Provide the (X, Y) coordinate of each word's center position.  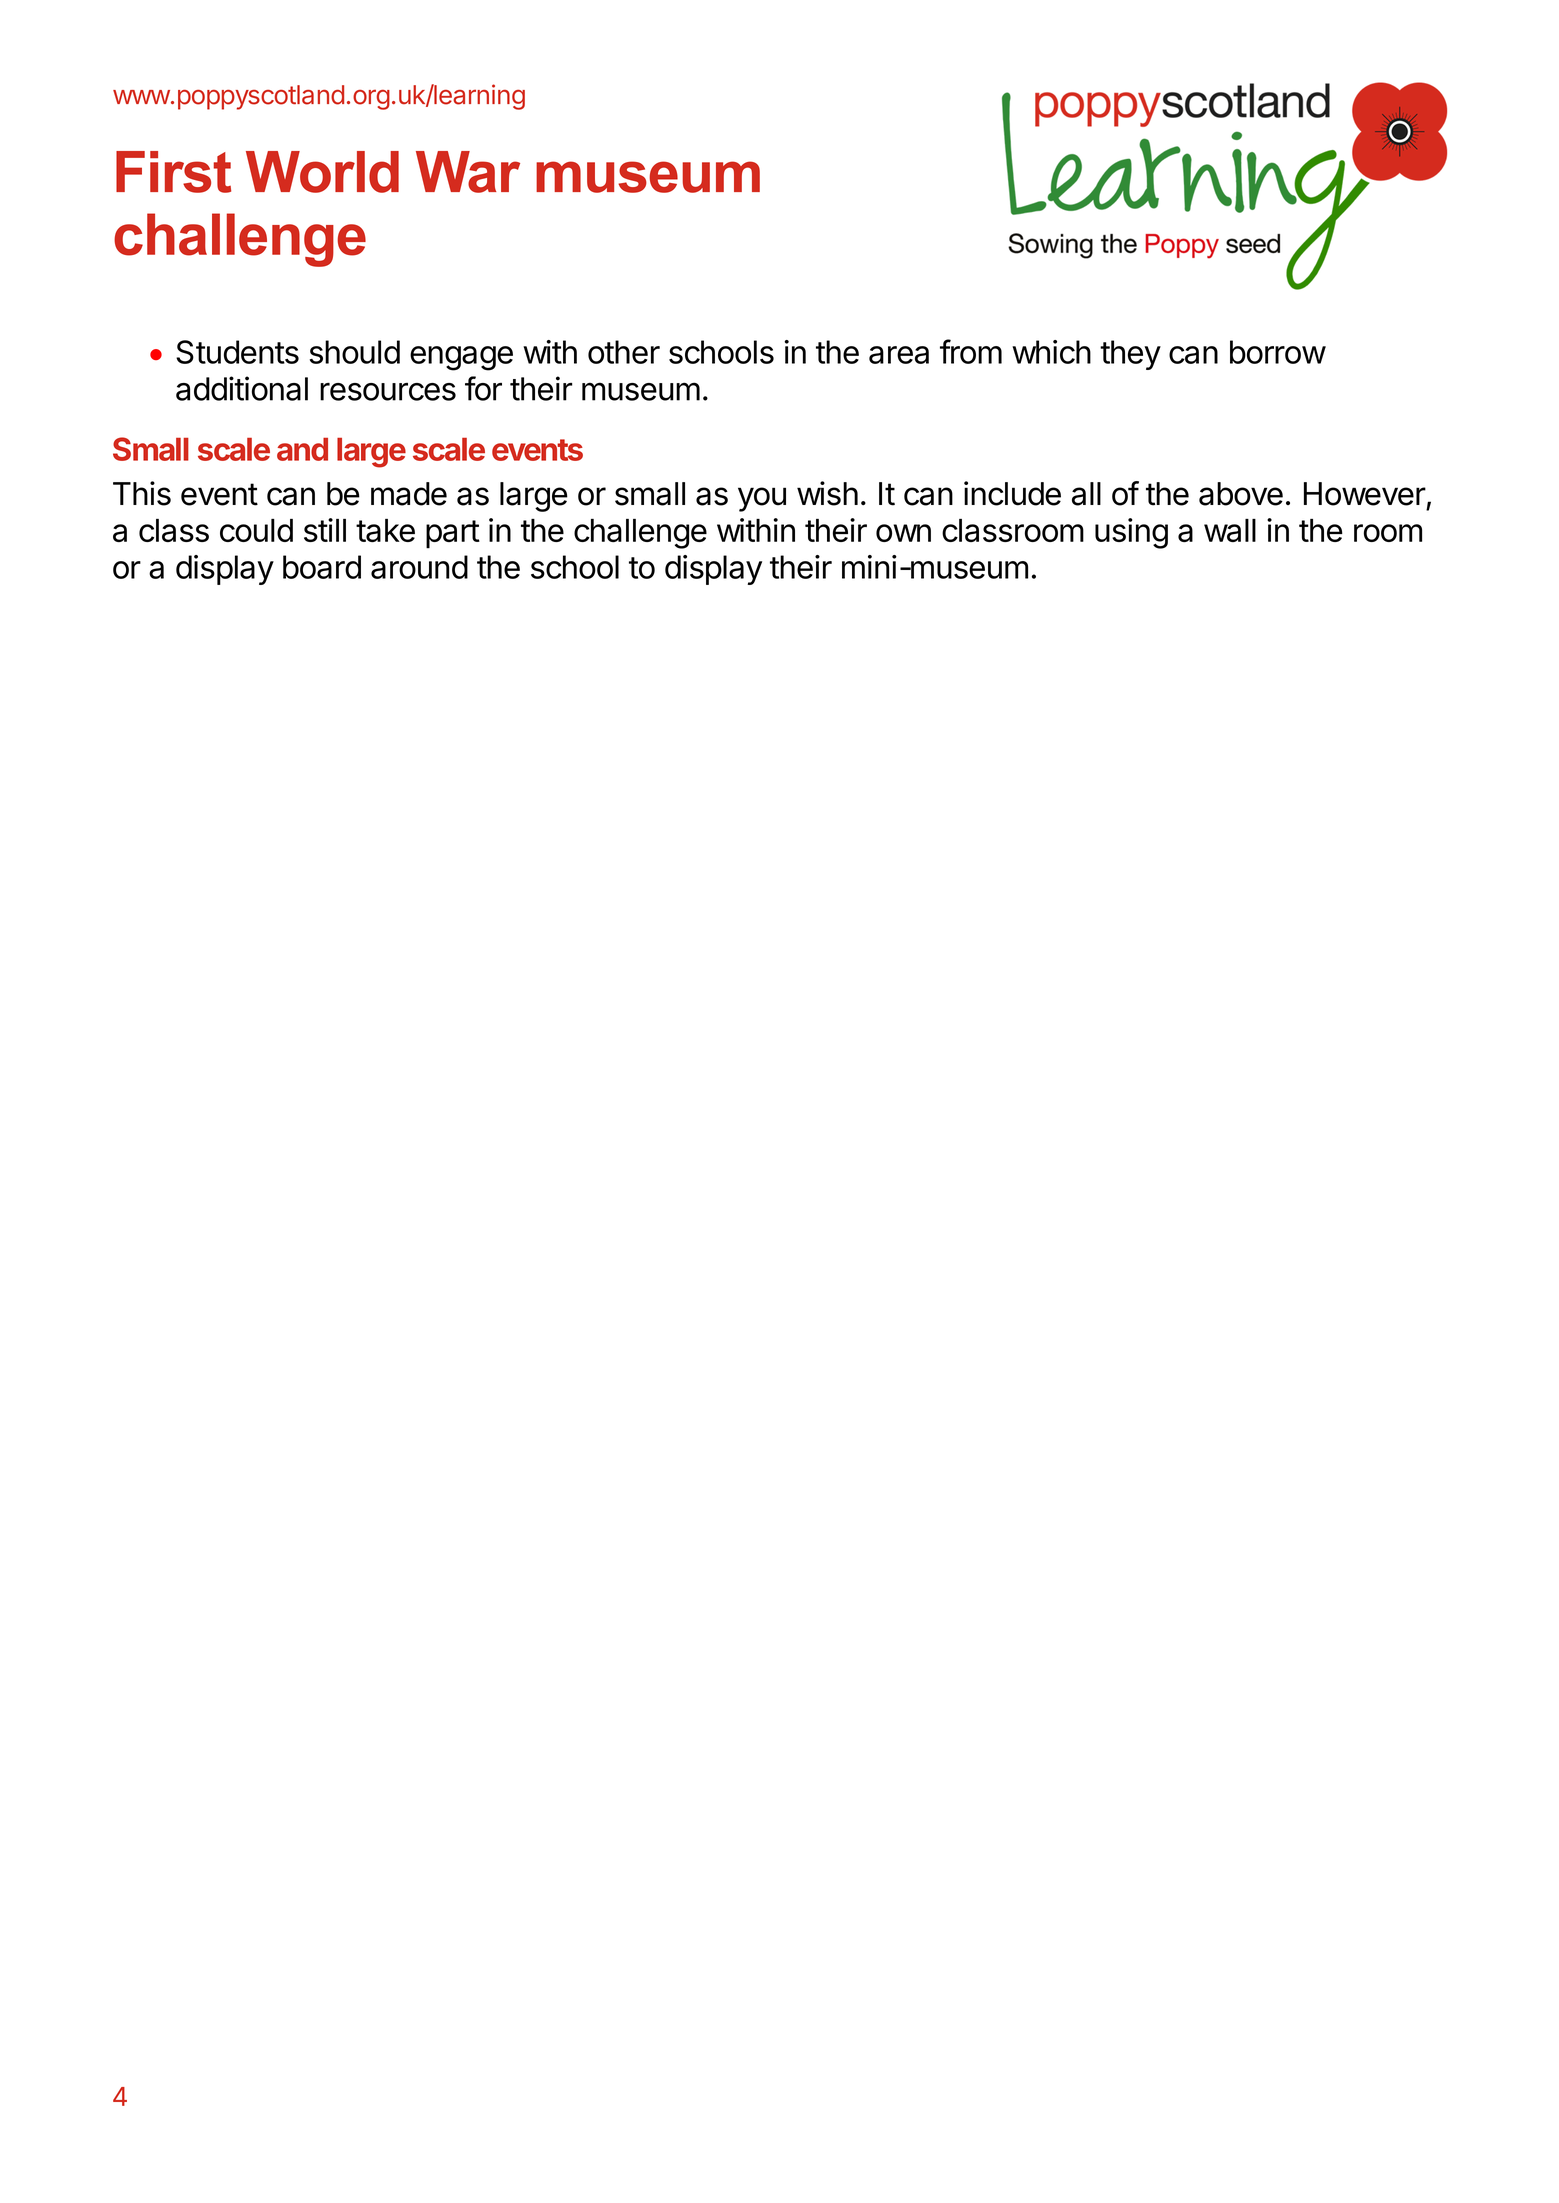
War (468, 172)
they (1130, 355)
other (624, 352)
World (322, 172)
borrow (1278, 352)
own (903, 533)
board (322, 567)
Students (237, 352)
